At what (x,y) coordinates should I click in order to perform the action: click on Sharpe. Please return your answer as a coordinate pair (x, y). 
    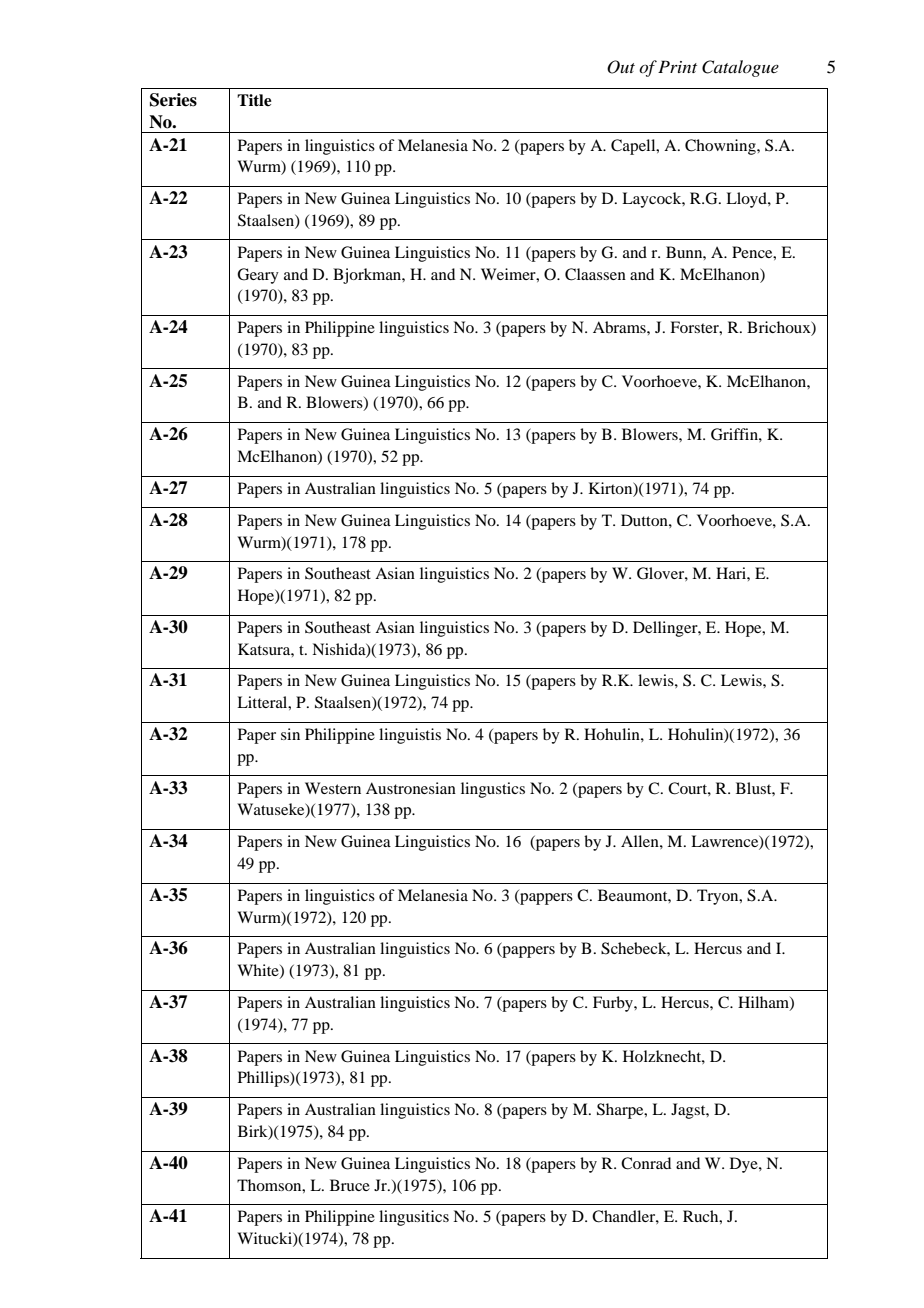
    Looking at the image, I should click on (621, 1111).
